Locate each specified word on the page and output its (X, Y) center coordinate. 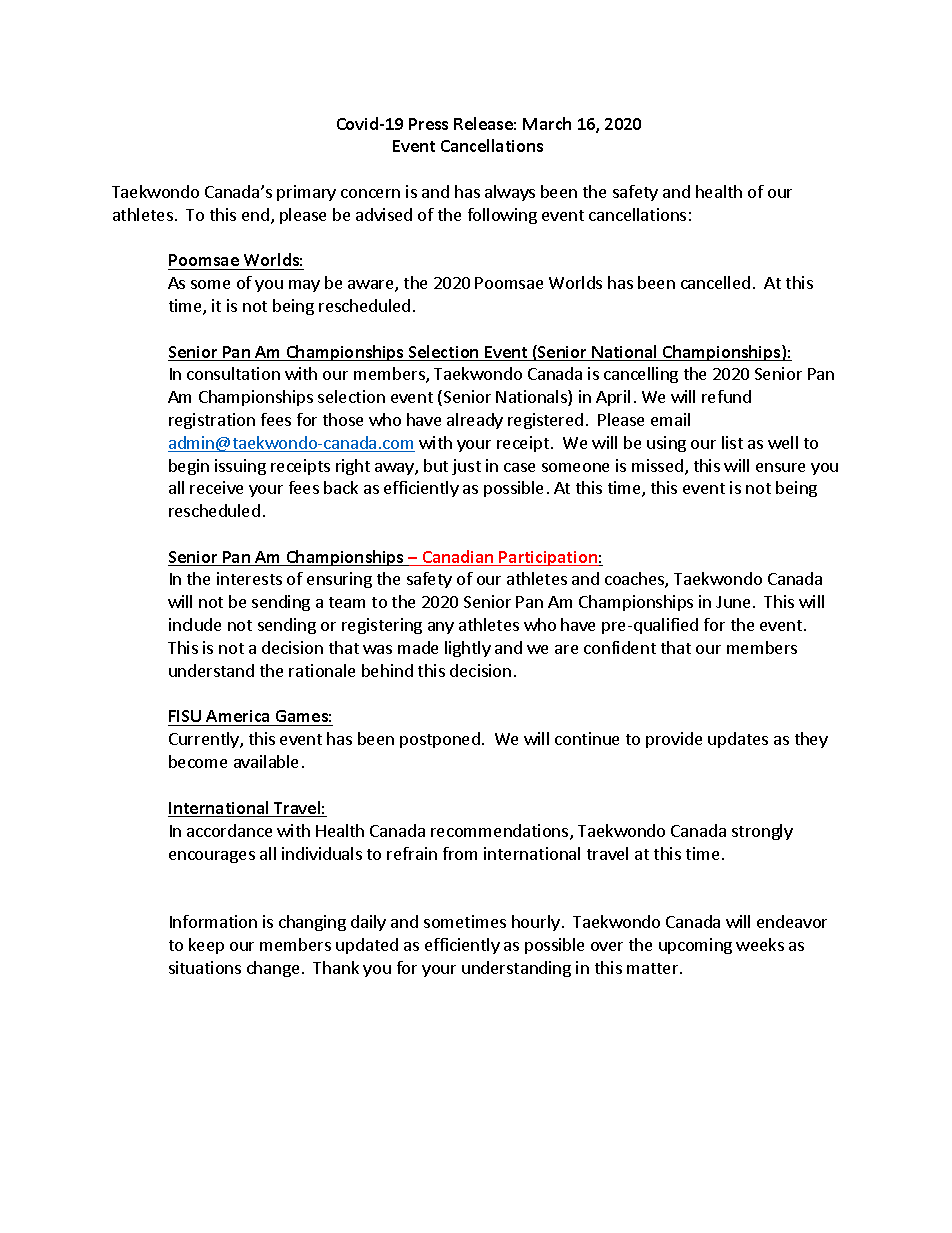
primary (306, 193)
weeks (760, 944)
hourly (536, 923)
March (547, 123)
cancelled (715, 282)
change (273, 969)
